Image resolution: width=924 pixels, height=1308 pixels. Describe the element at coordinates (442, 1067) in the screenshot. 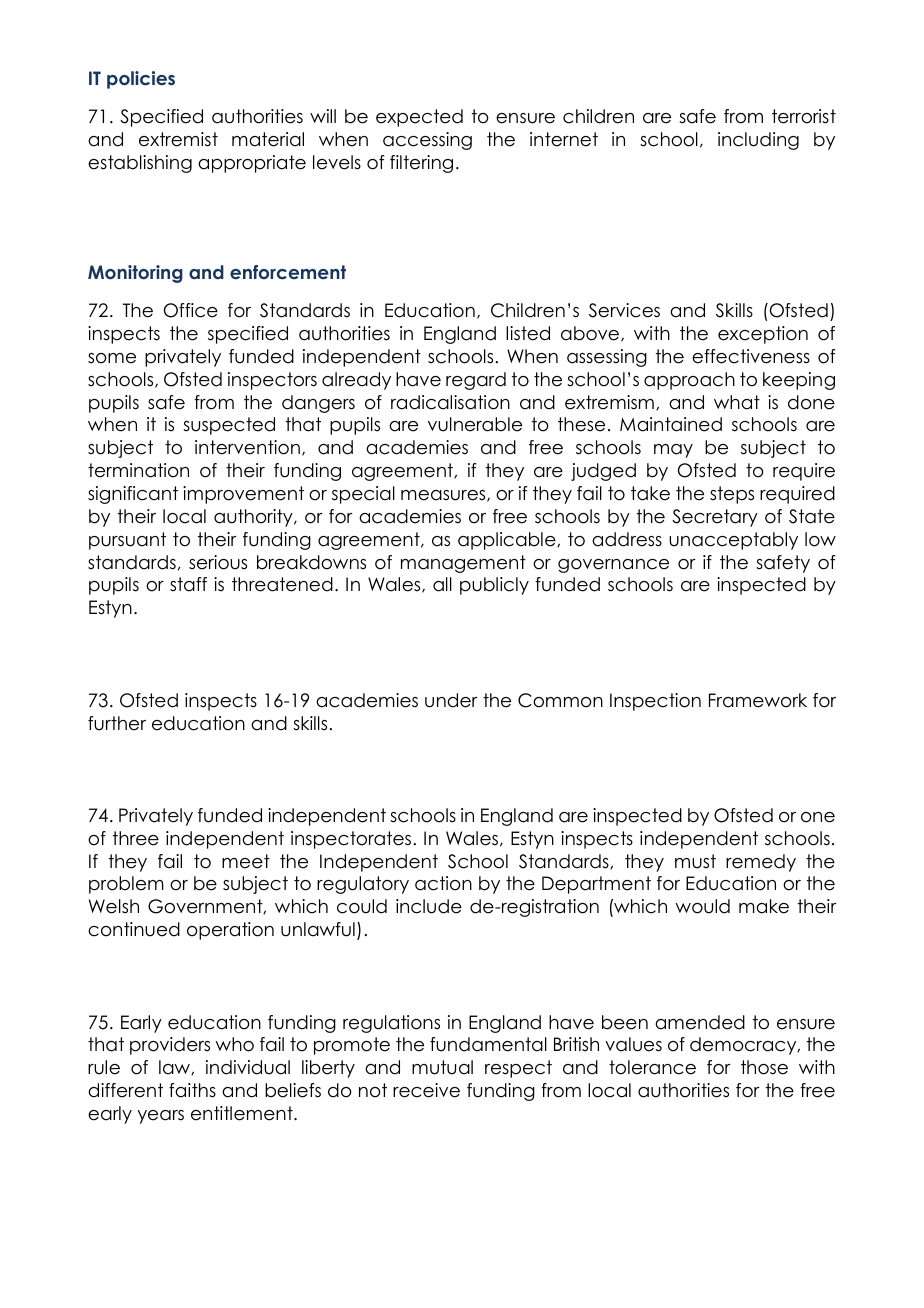

I see `mutual` at that location.
